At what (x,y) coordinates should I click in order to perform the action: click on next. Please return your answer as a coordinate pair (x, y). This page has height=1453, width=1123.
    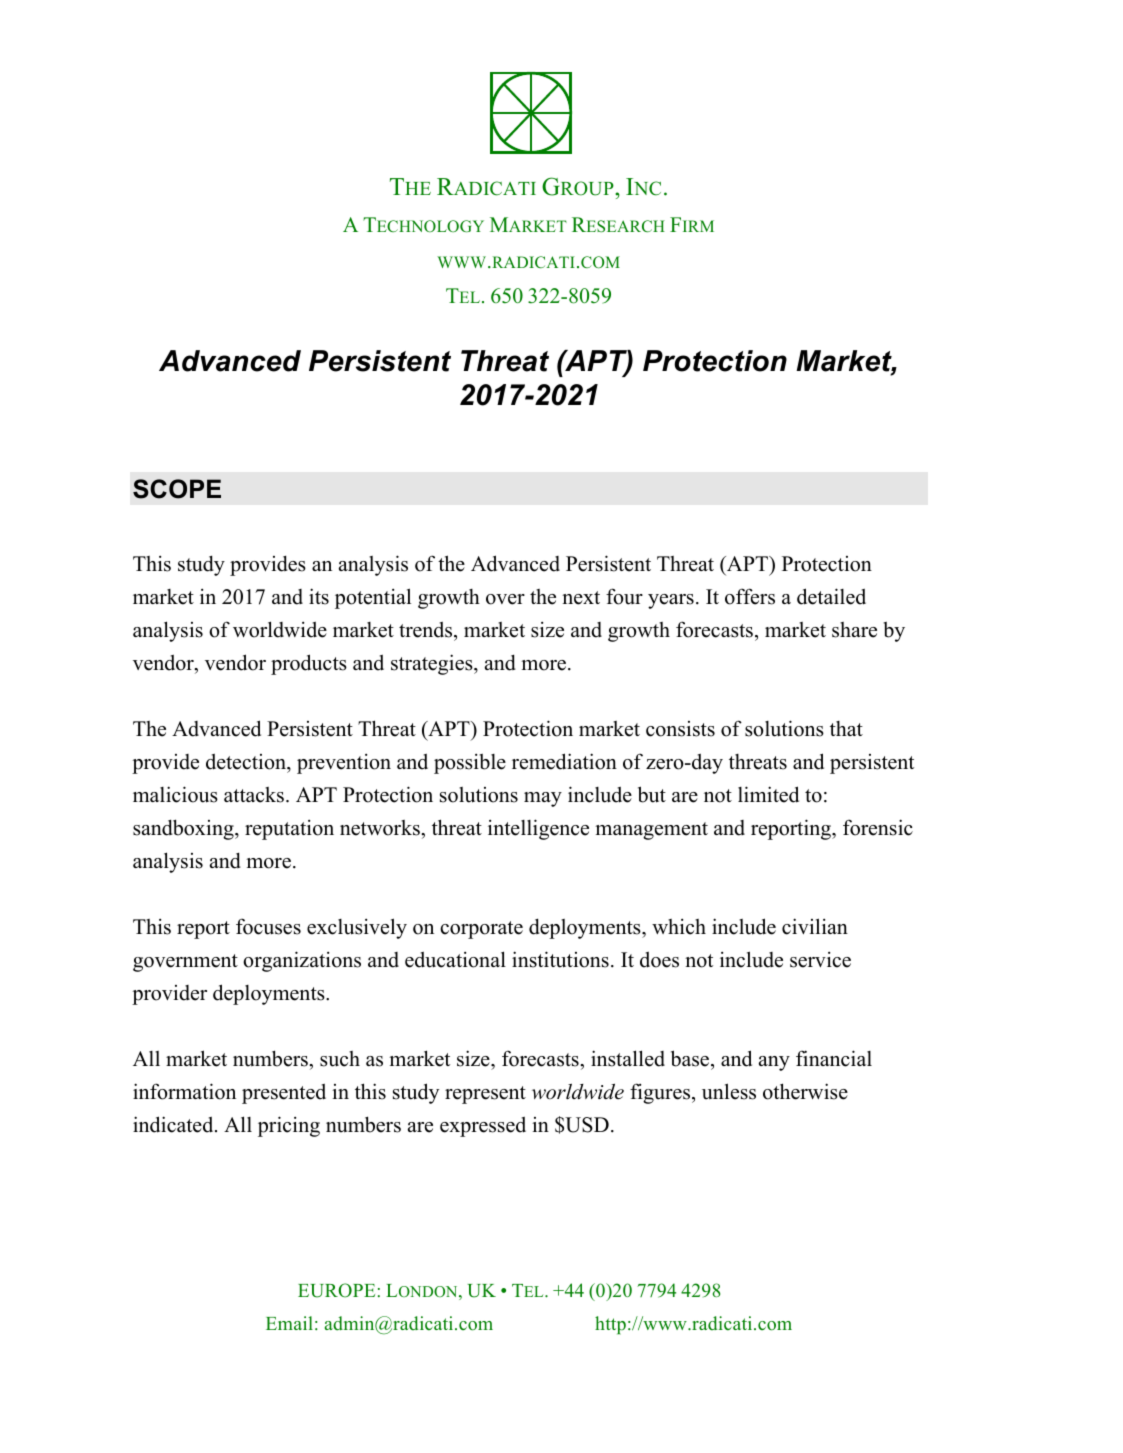
    Looking at the image, I should click on (581, 598).
